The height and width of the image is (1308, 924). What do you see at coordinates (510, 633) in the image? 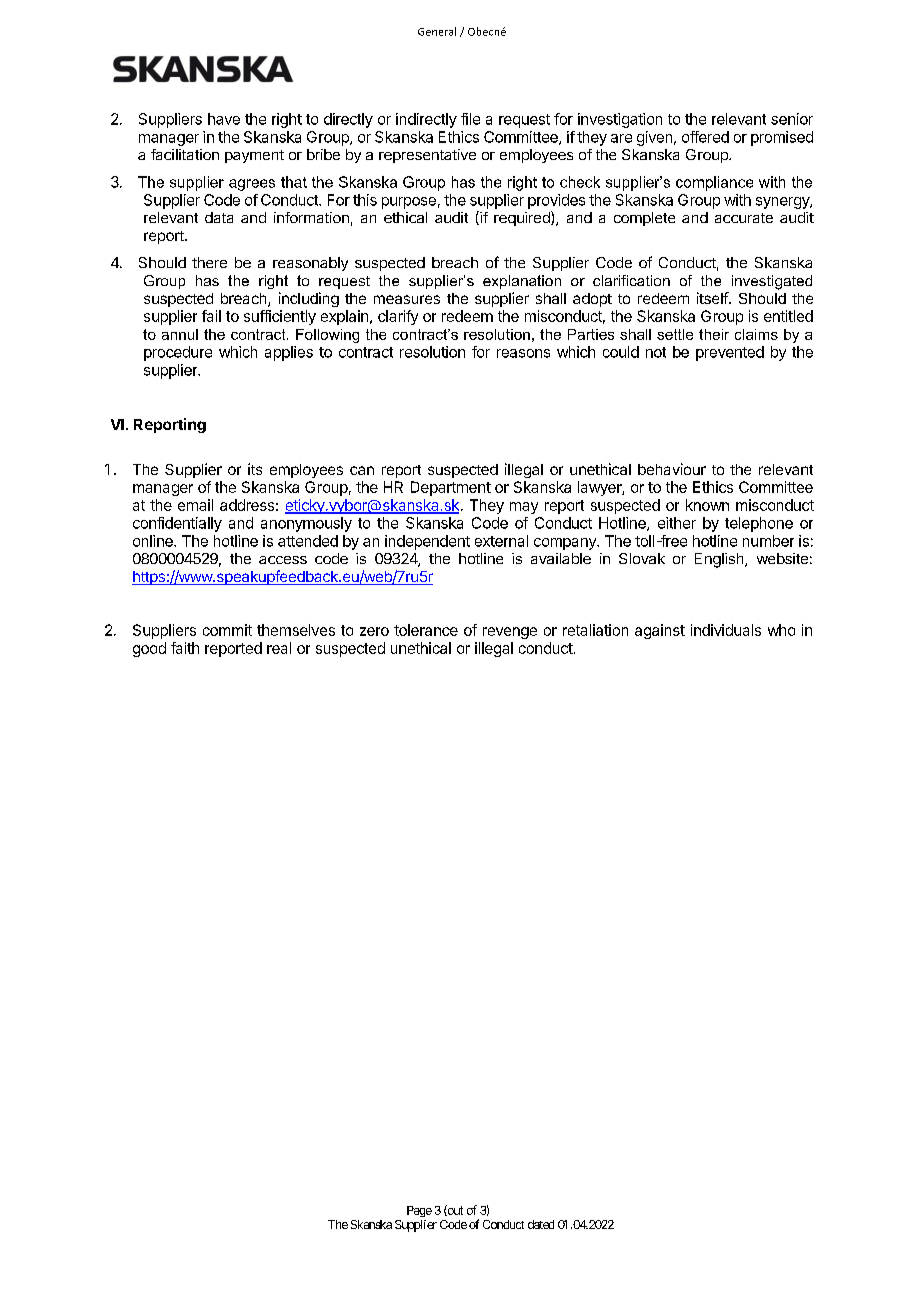
I see `revenge` at bounding box center [510, 633].
